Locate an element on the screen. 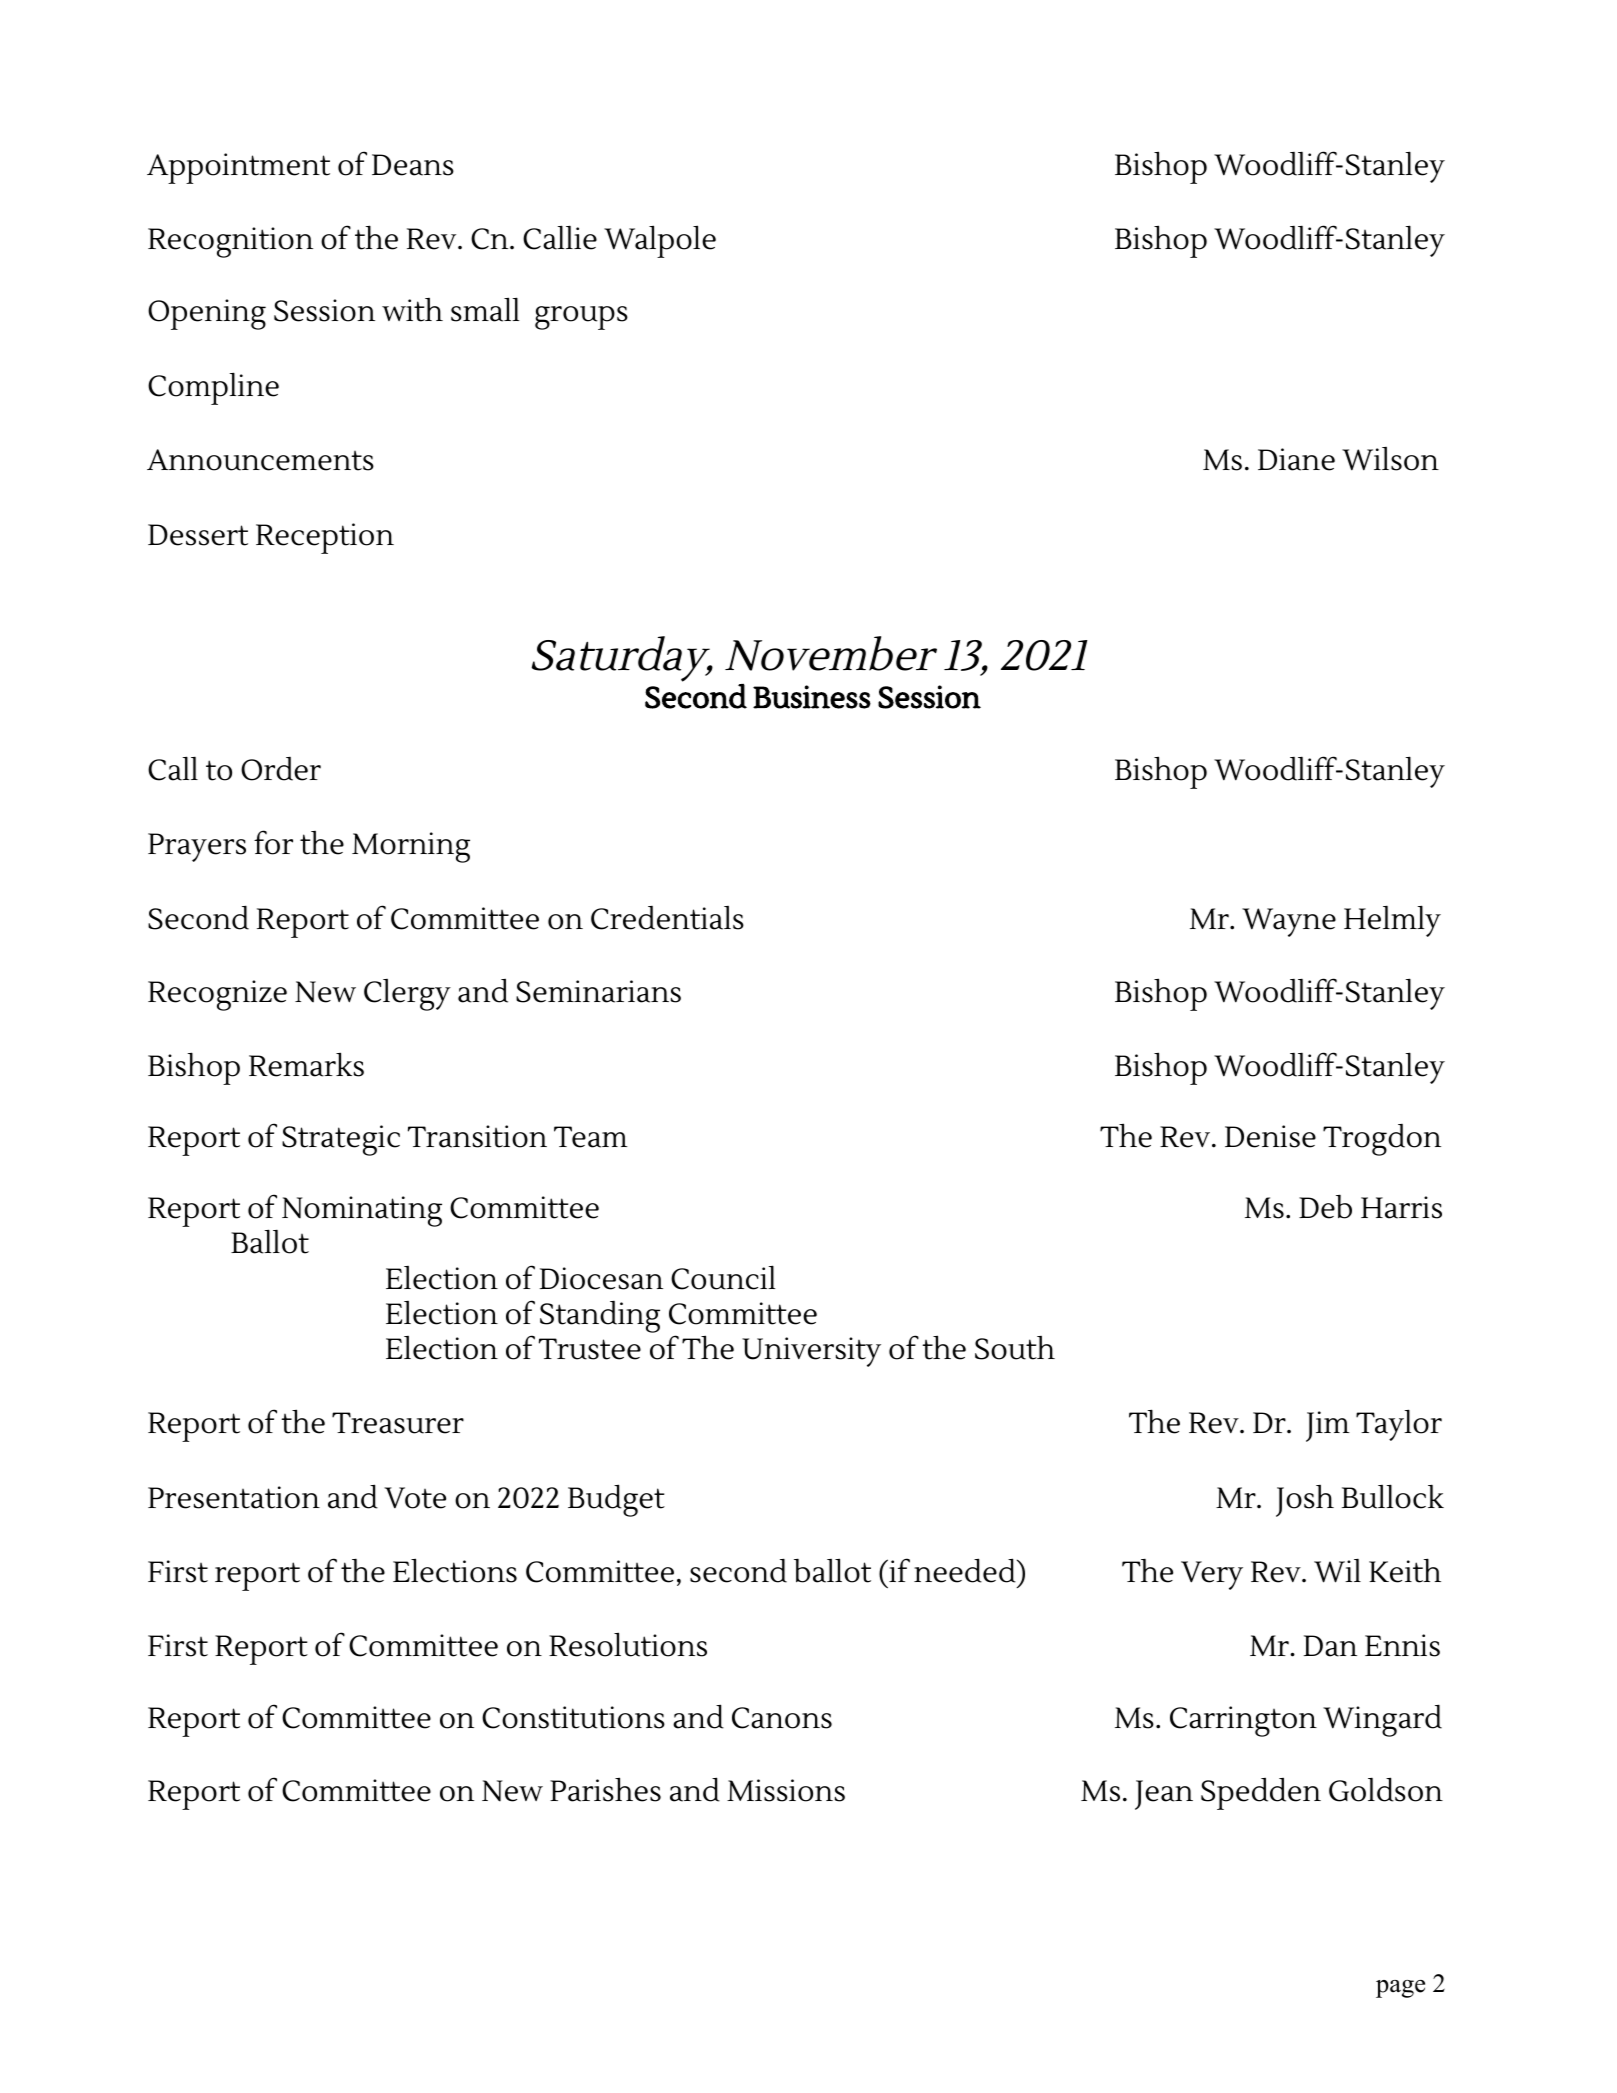 This screenshot has height=2093, width=1617. Diane is located at coordinates (1296, 459).
